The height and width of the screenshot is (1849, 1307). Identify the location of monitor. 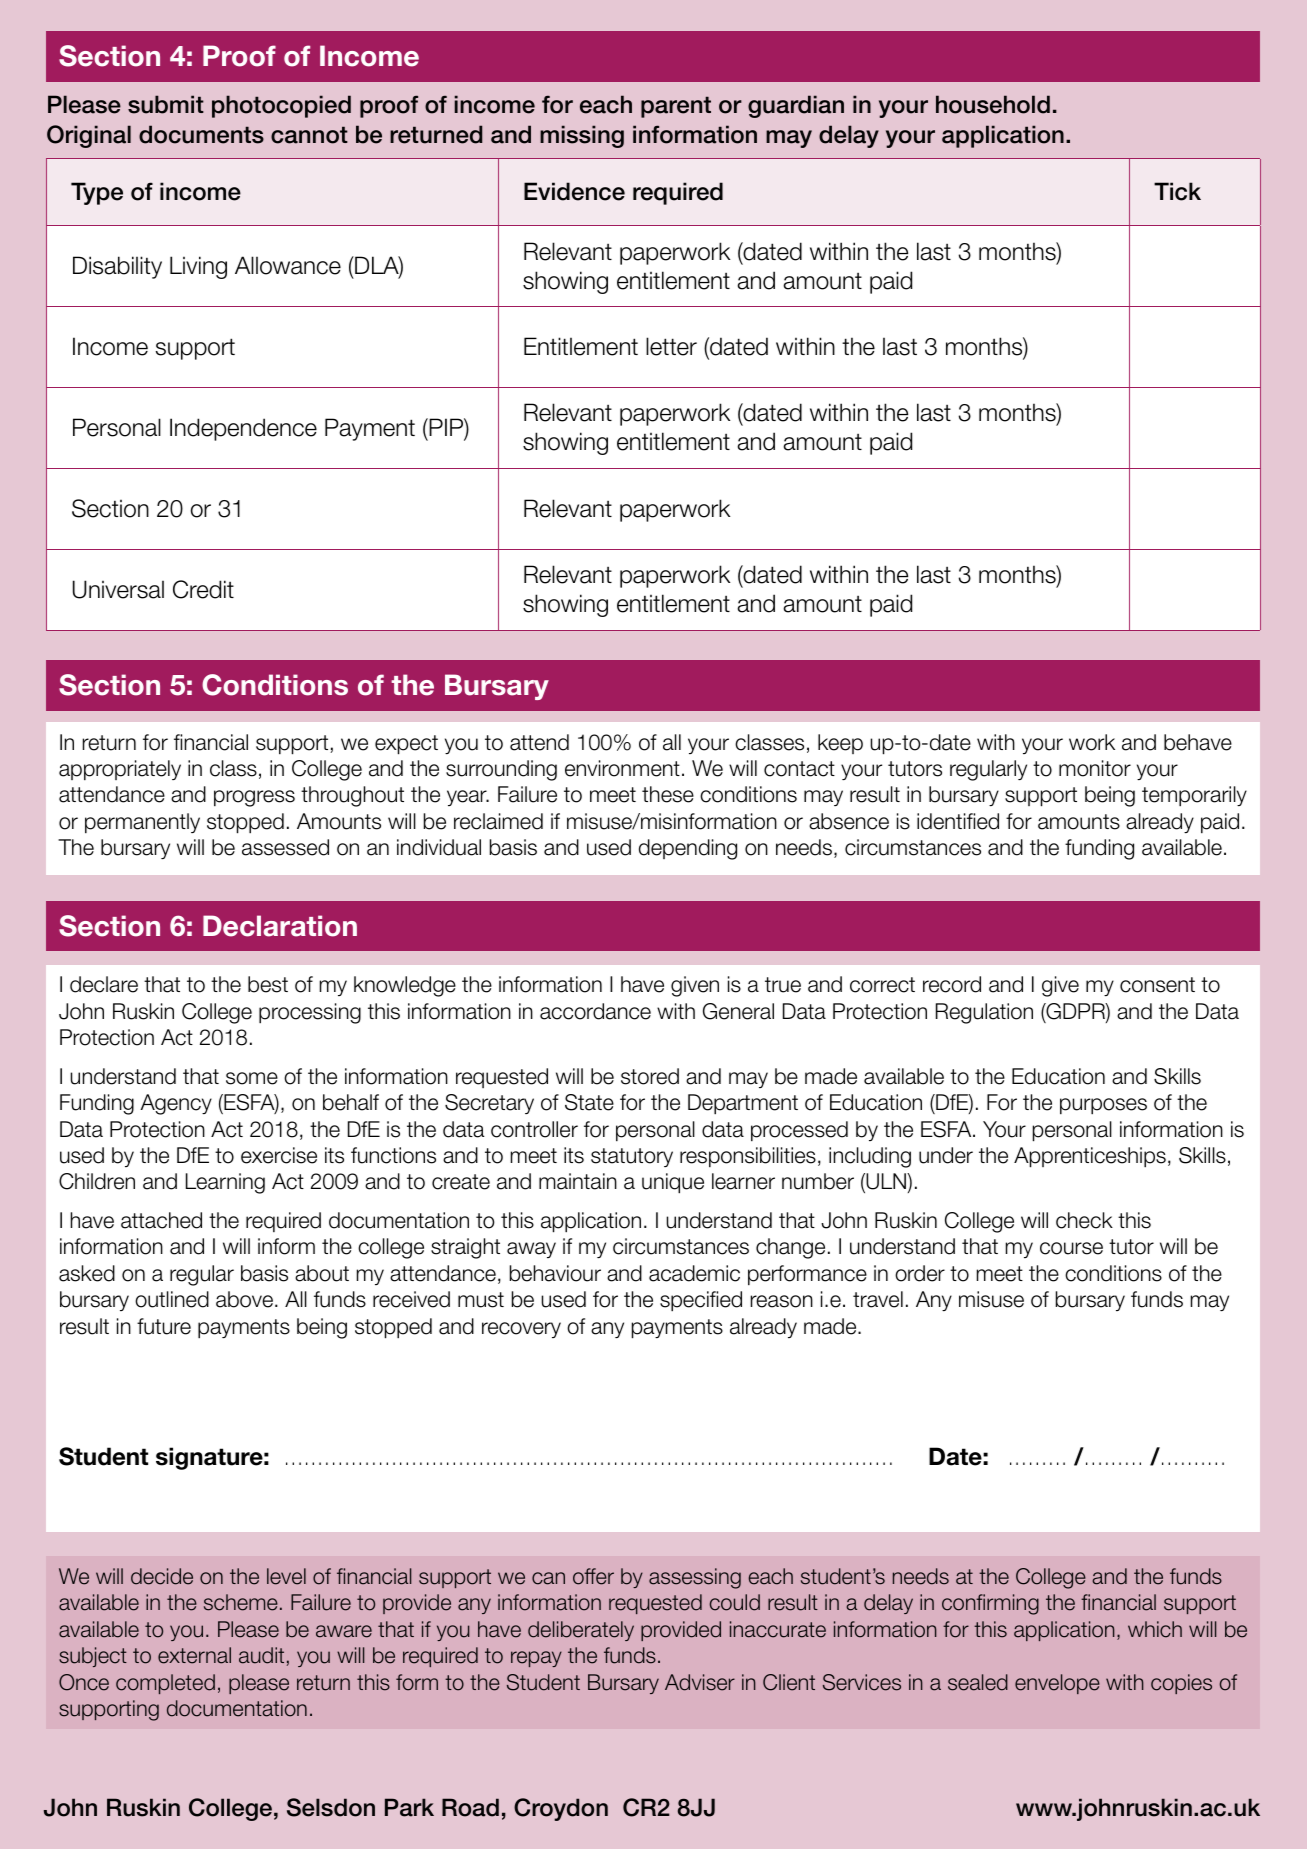
(1095, 768).
